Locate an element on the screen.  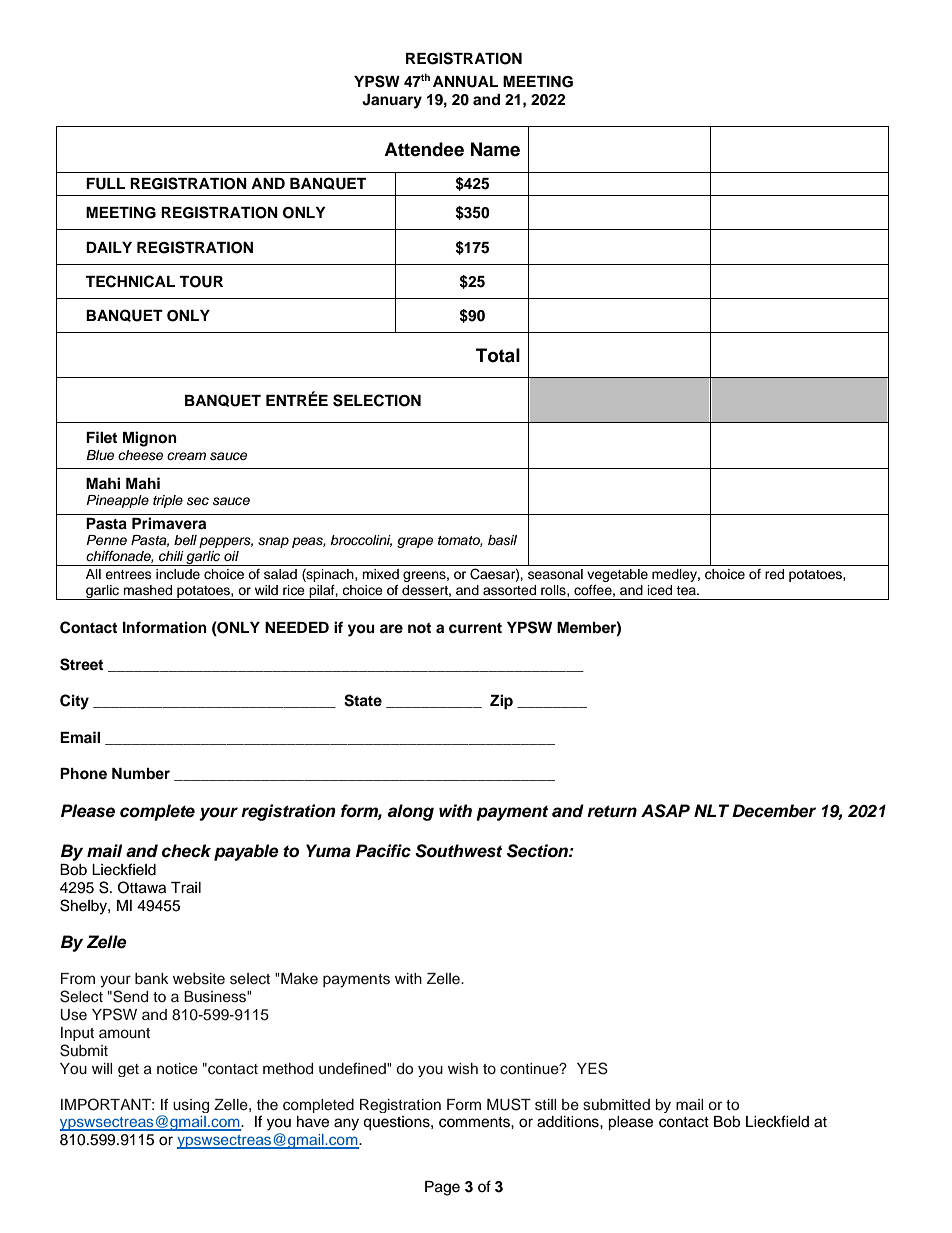
January is located at coordinates (392, 101).
